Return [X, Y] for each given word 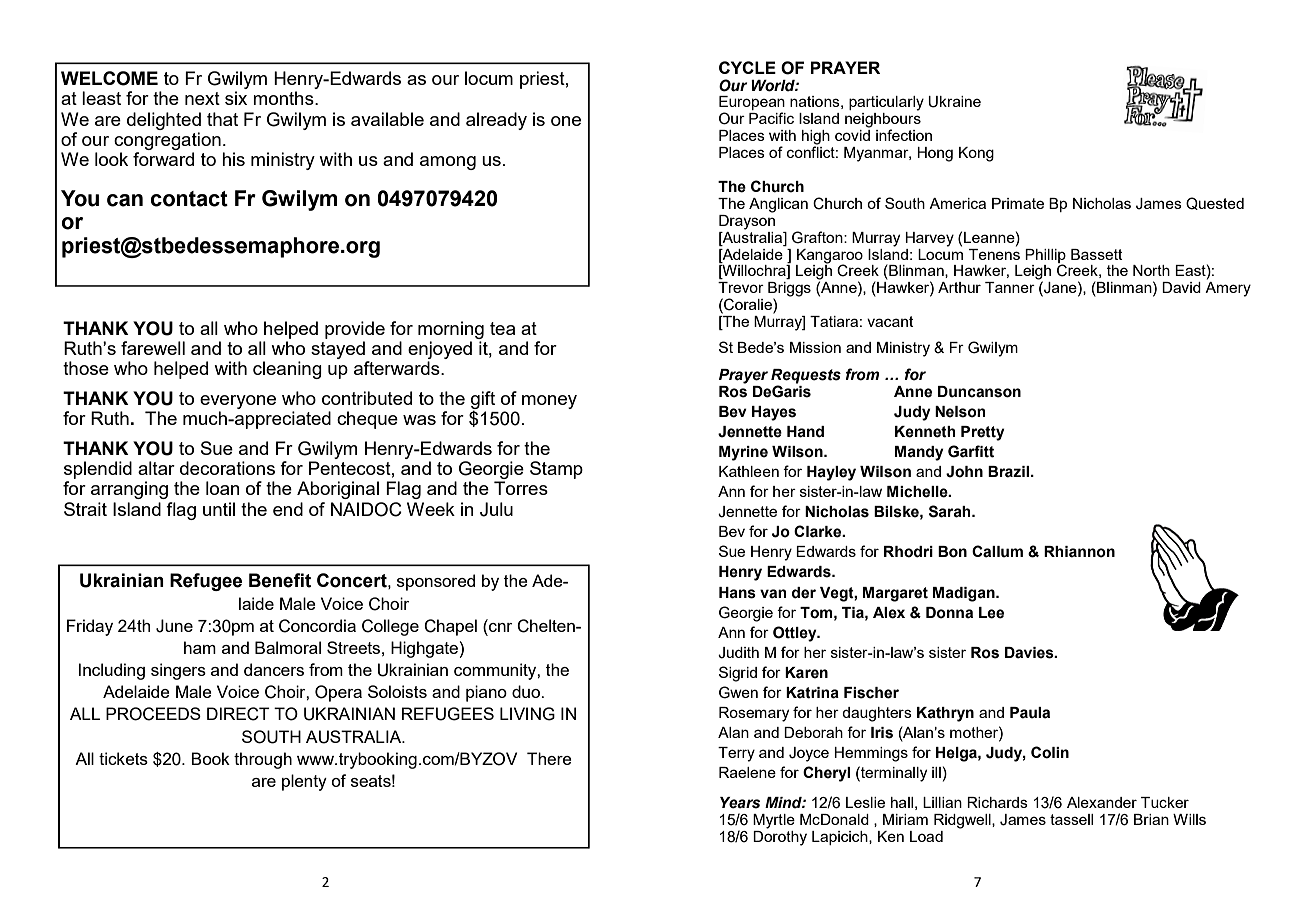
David [1181, 287]
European [752, 104]
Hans [737, 593]
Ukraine [954, 102]
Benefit [280, 580]
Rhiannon [1079, 552]
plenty [304, 782]
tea [502, 328]
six [236, 98]
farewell [153, 348]
